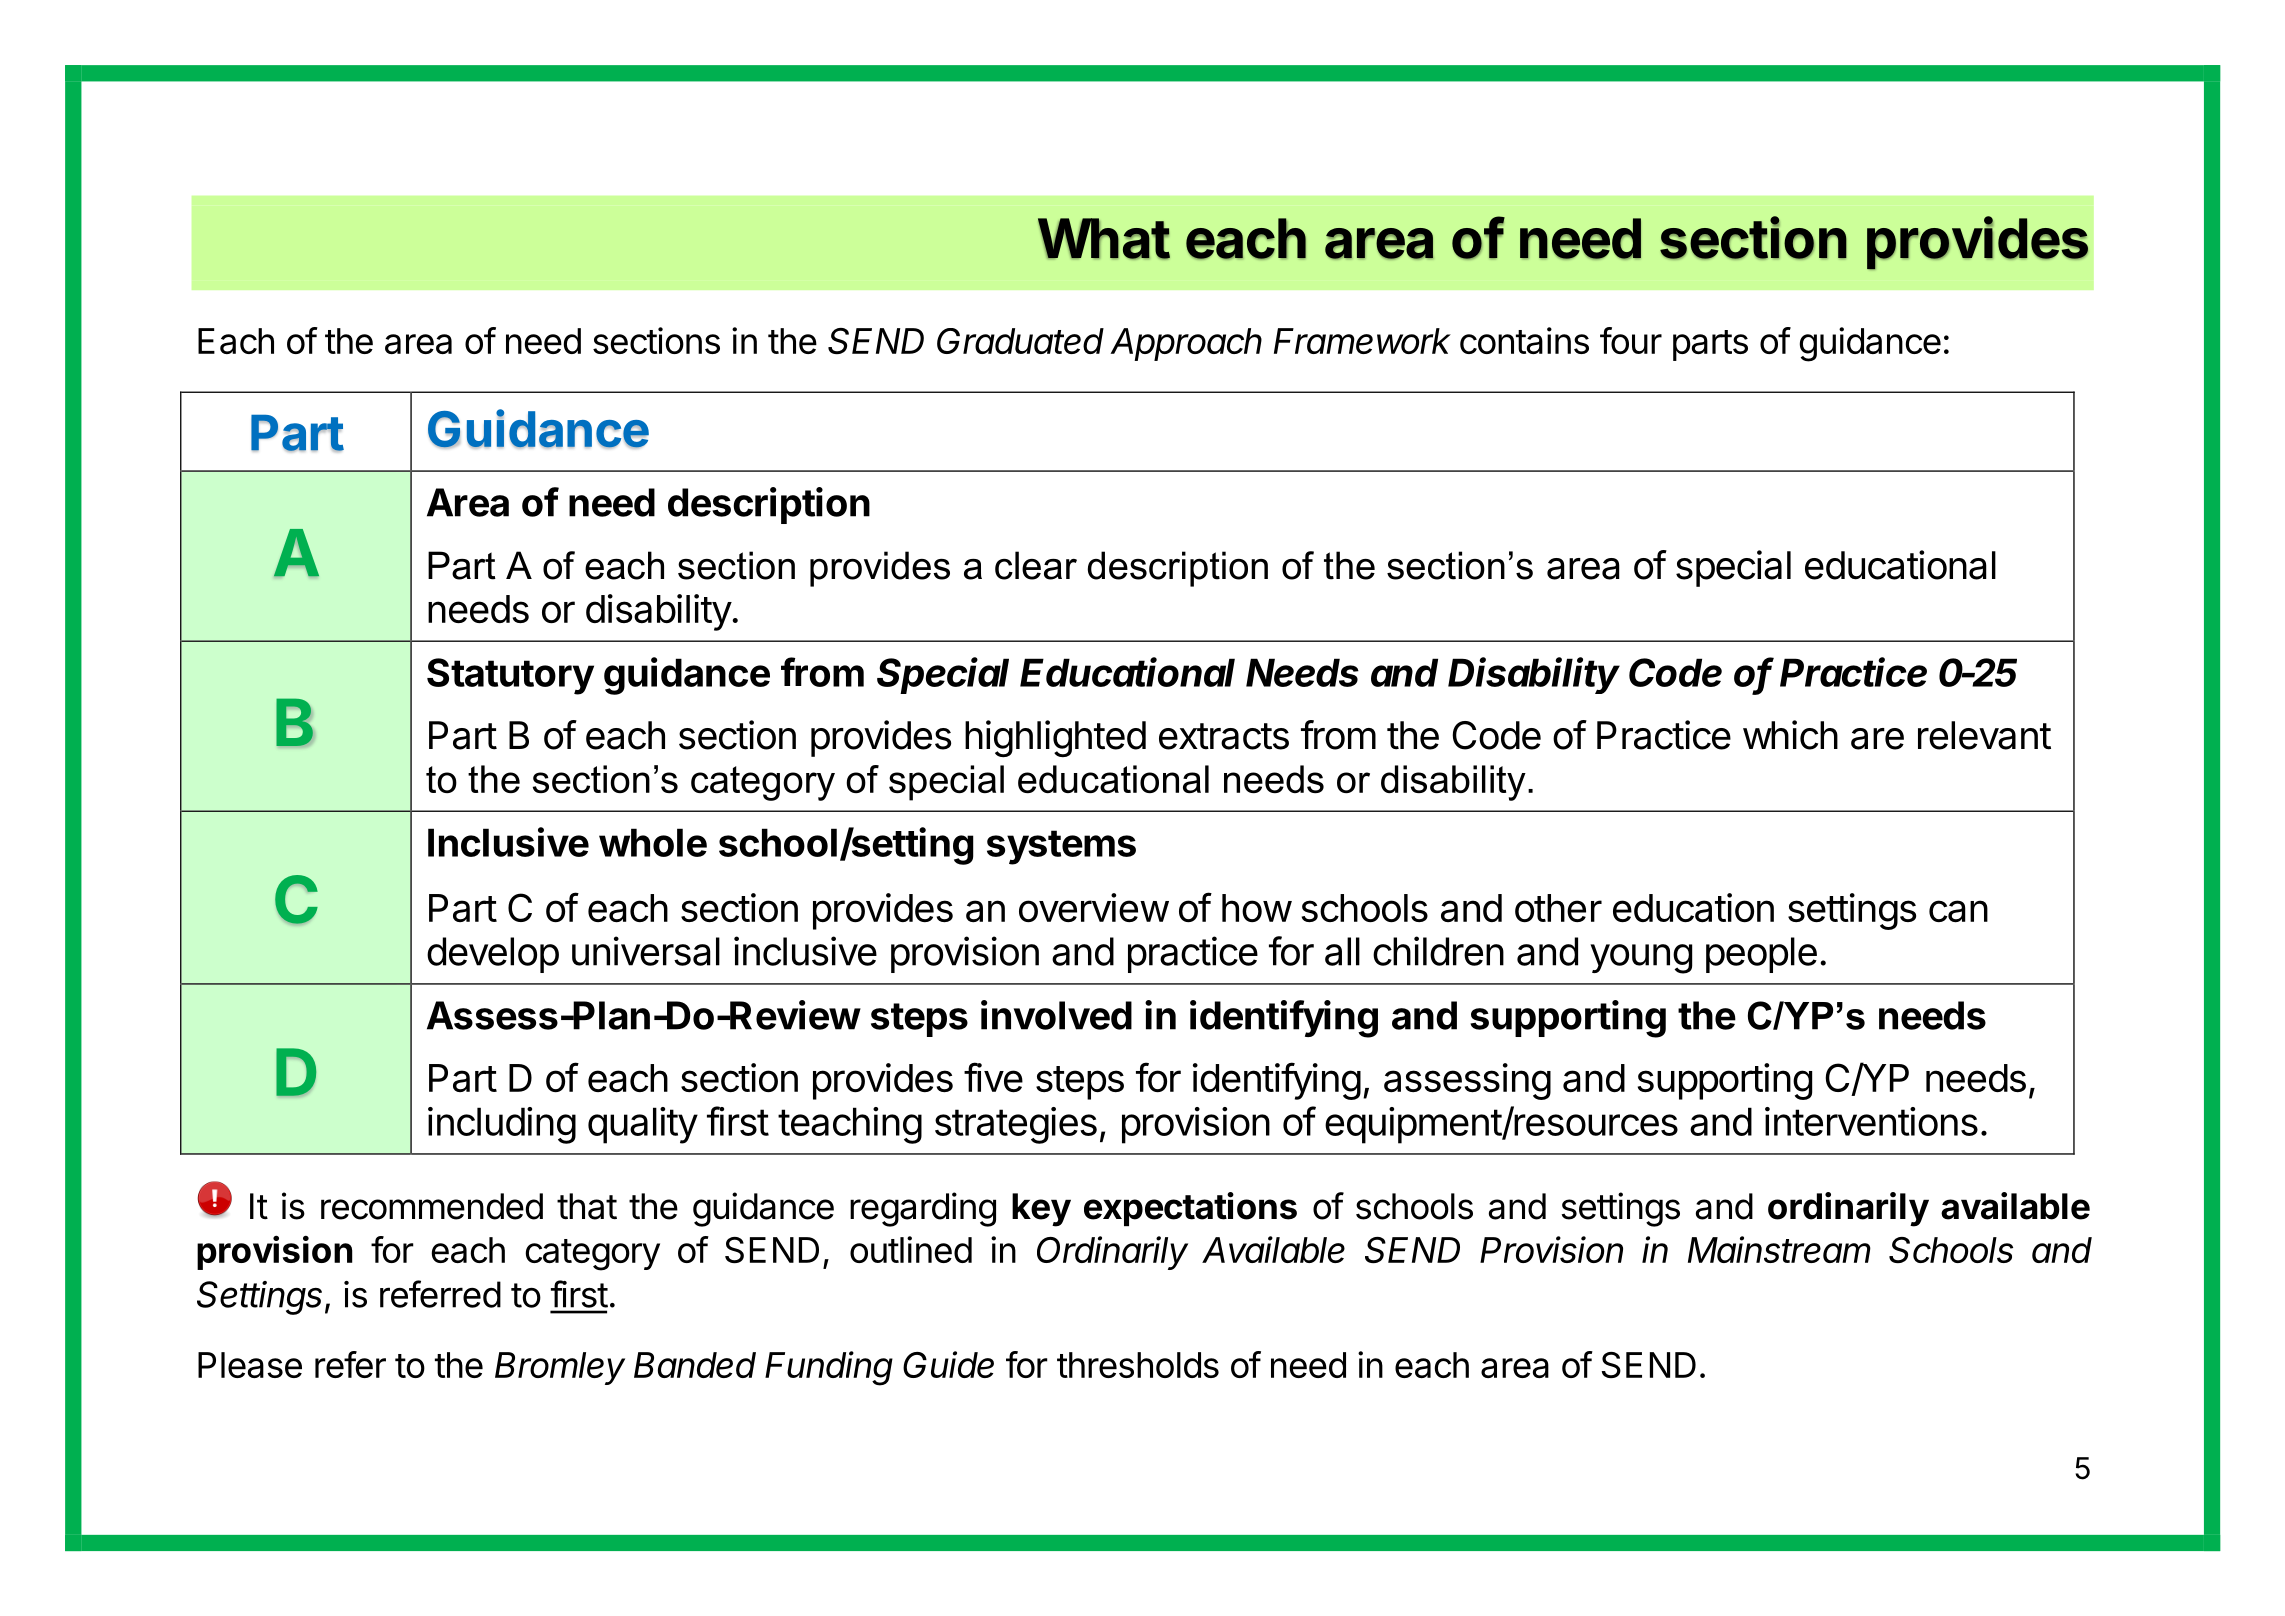 This image has height=1616, width=2285. Describe the element at coordinates (1790, 735) in the image. I see `which` at that location.
